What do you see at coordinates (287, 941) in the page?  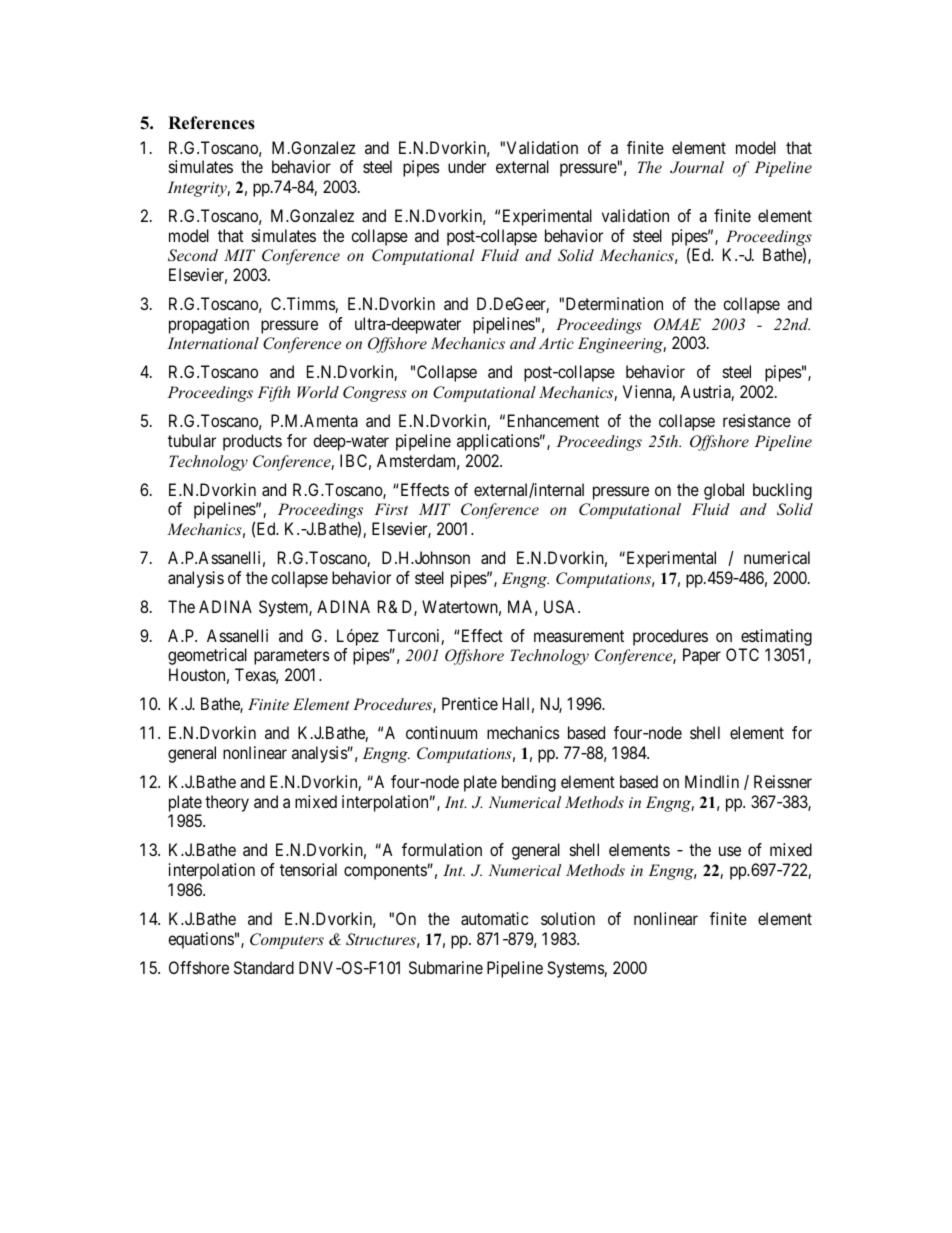 I see `Computers` at bounding box center [287, 941].
